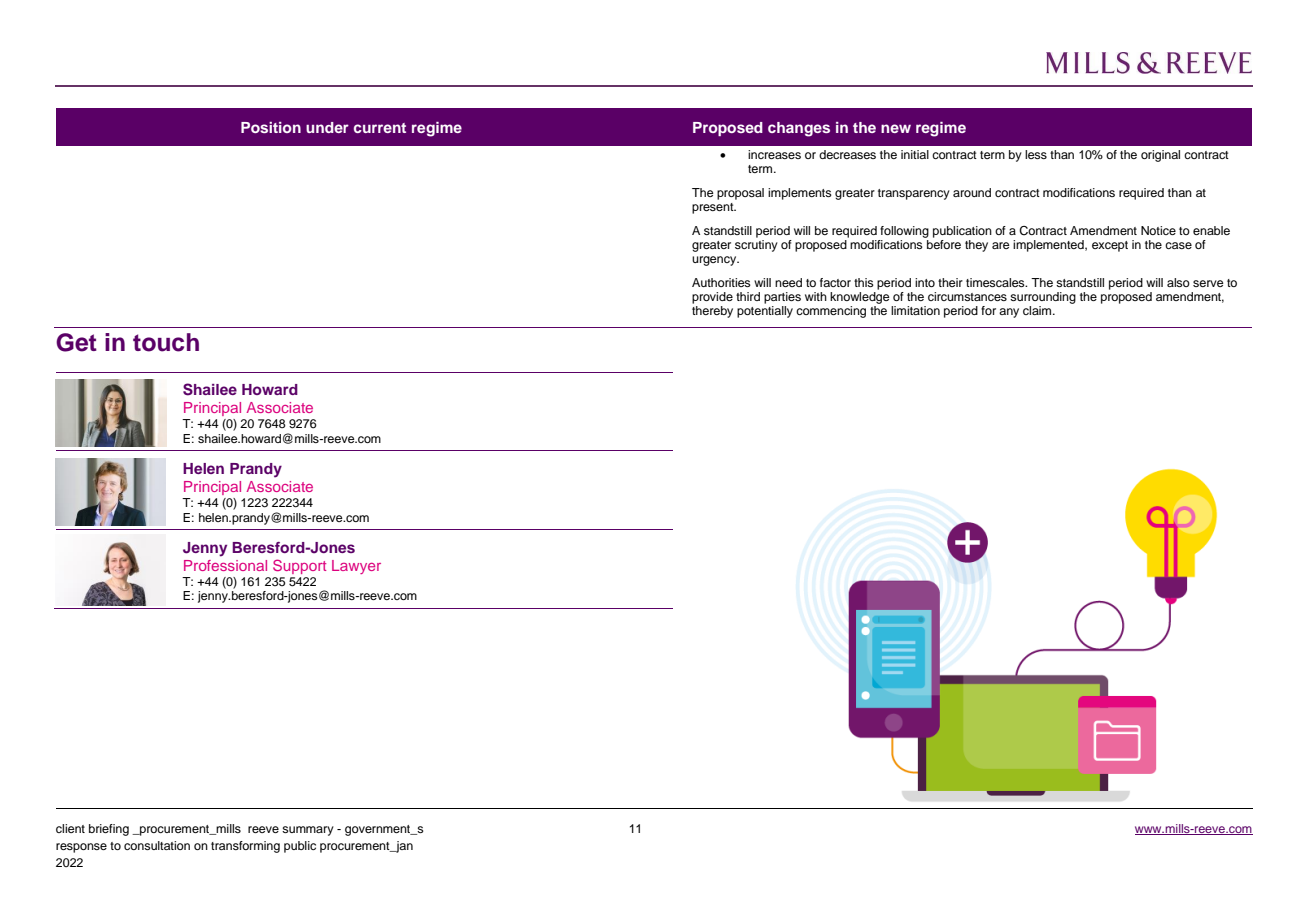  I want to click on consultation, so click(157, 845).
